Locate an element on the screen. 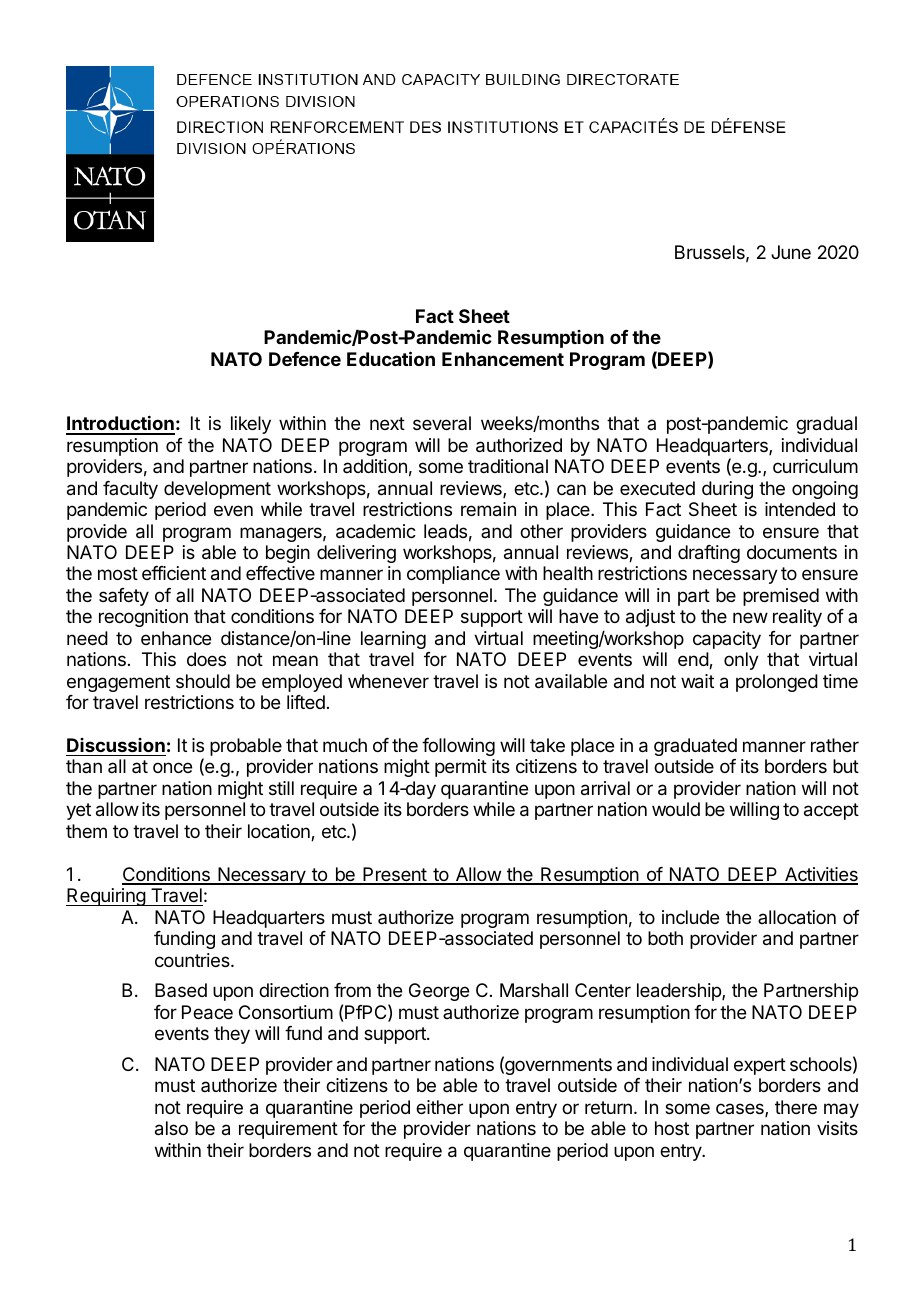  remain is located at coordinates (488, 509).
